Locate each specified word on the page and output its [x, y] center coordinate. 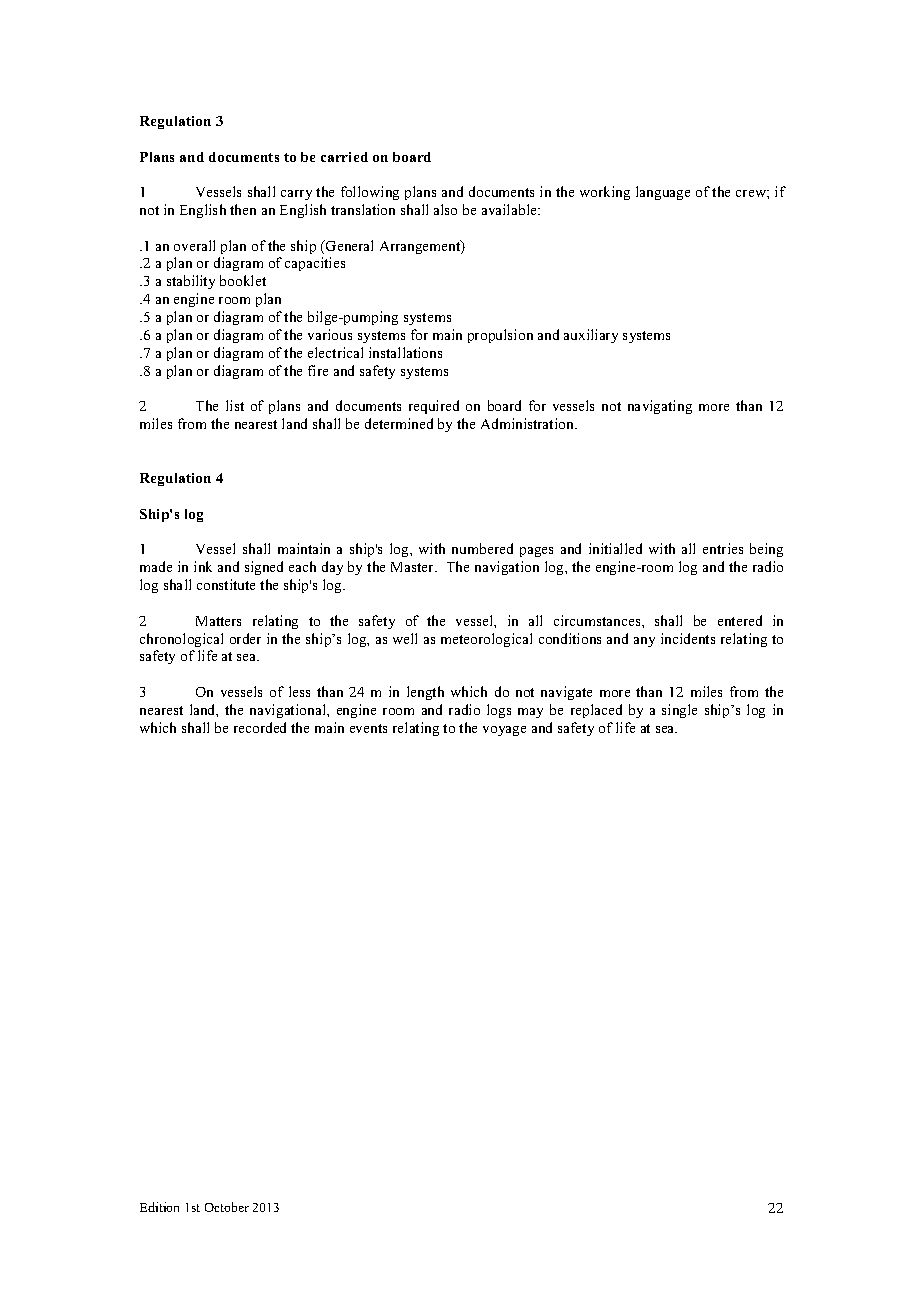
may [530, 713]
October [227, 1207]
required [434, 407]
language [663, 193]
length [425, 693]
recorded [260, 727]
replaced [596, 711]
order [245, 638]
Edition [159, 1207]
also [445, 209]
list [235, 405]
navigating [660, 407]
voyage [504, 731]
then [243, 209]
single [679, 711]
